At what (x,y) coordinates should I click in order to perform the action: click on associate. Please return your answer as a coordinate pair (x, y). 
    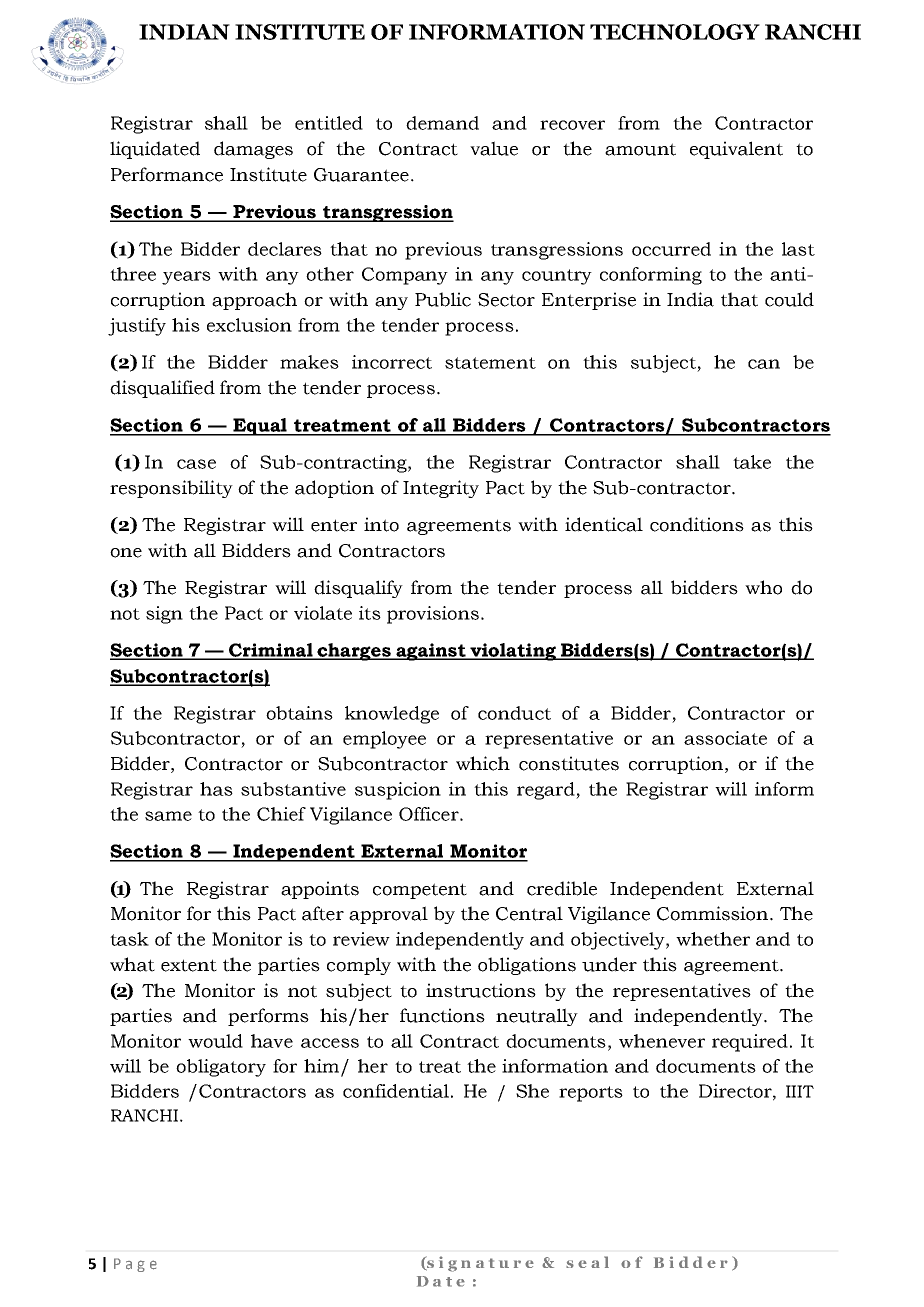
    Looking at the image, I should click on (725, 738).
